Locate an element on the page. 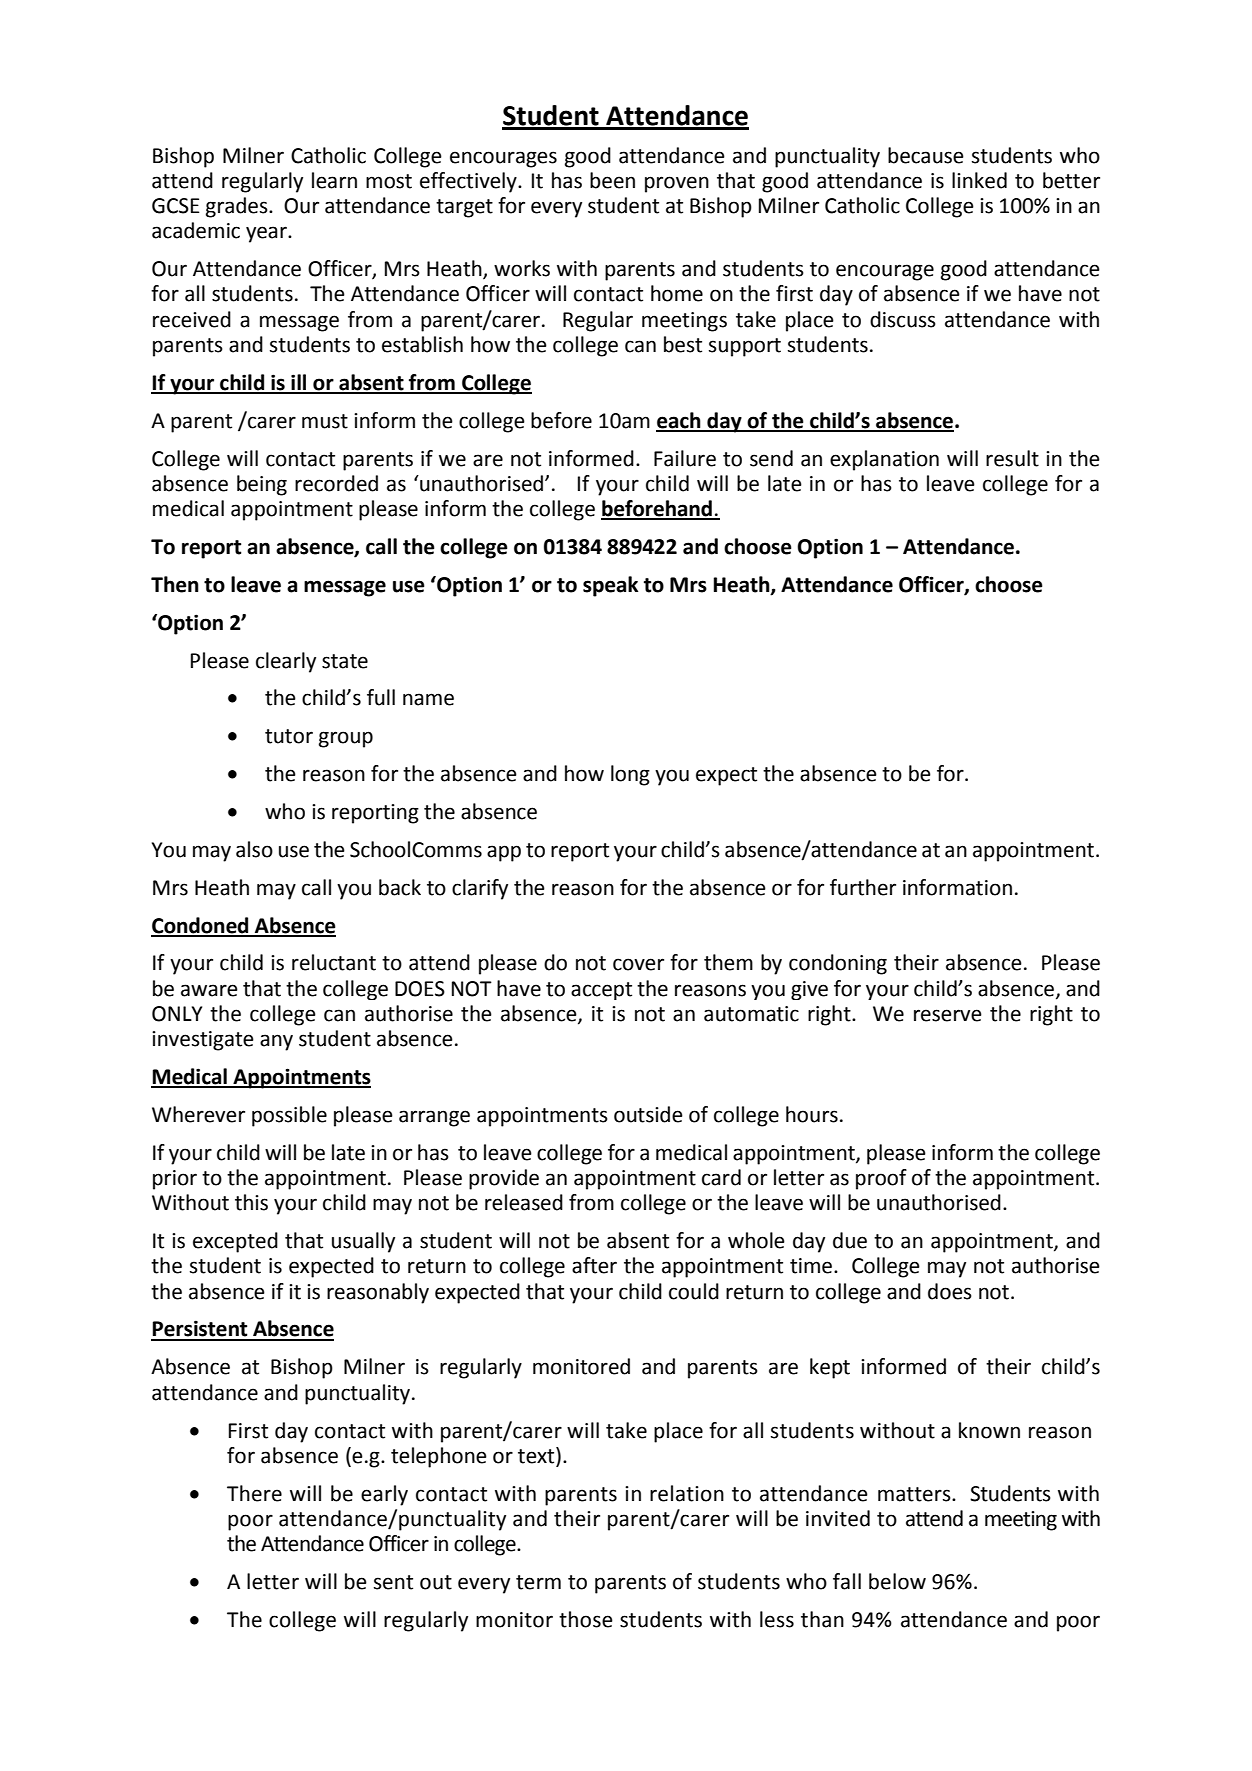 The height and width of the page is (1771, 1252). proof is located at coordinates (881, 1179).
